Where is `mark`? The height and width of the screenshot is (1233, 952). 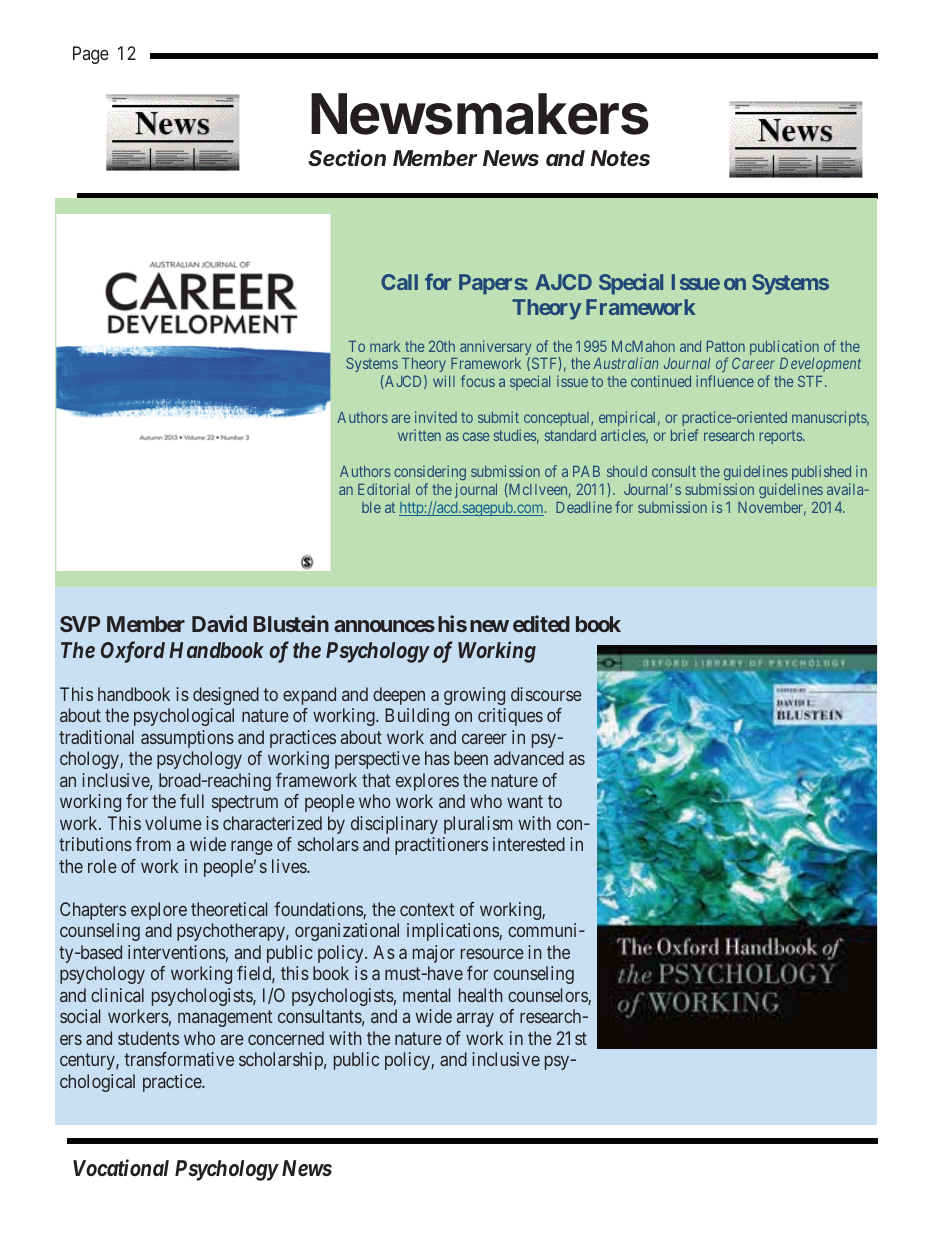 mark is located at coordinates (385, 346).
